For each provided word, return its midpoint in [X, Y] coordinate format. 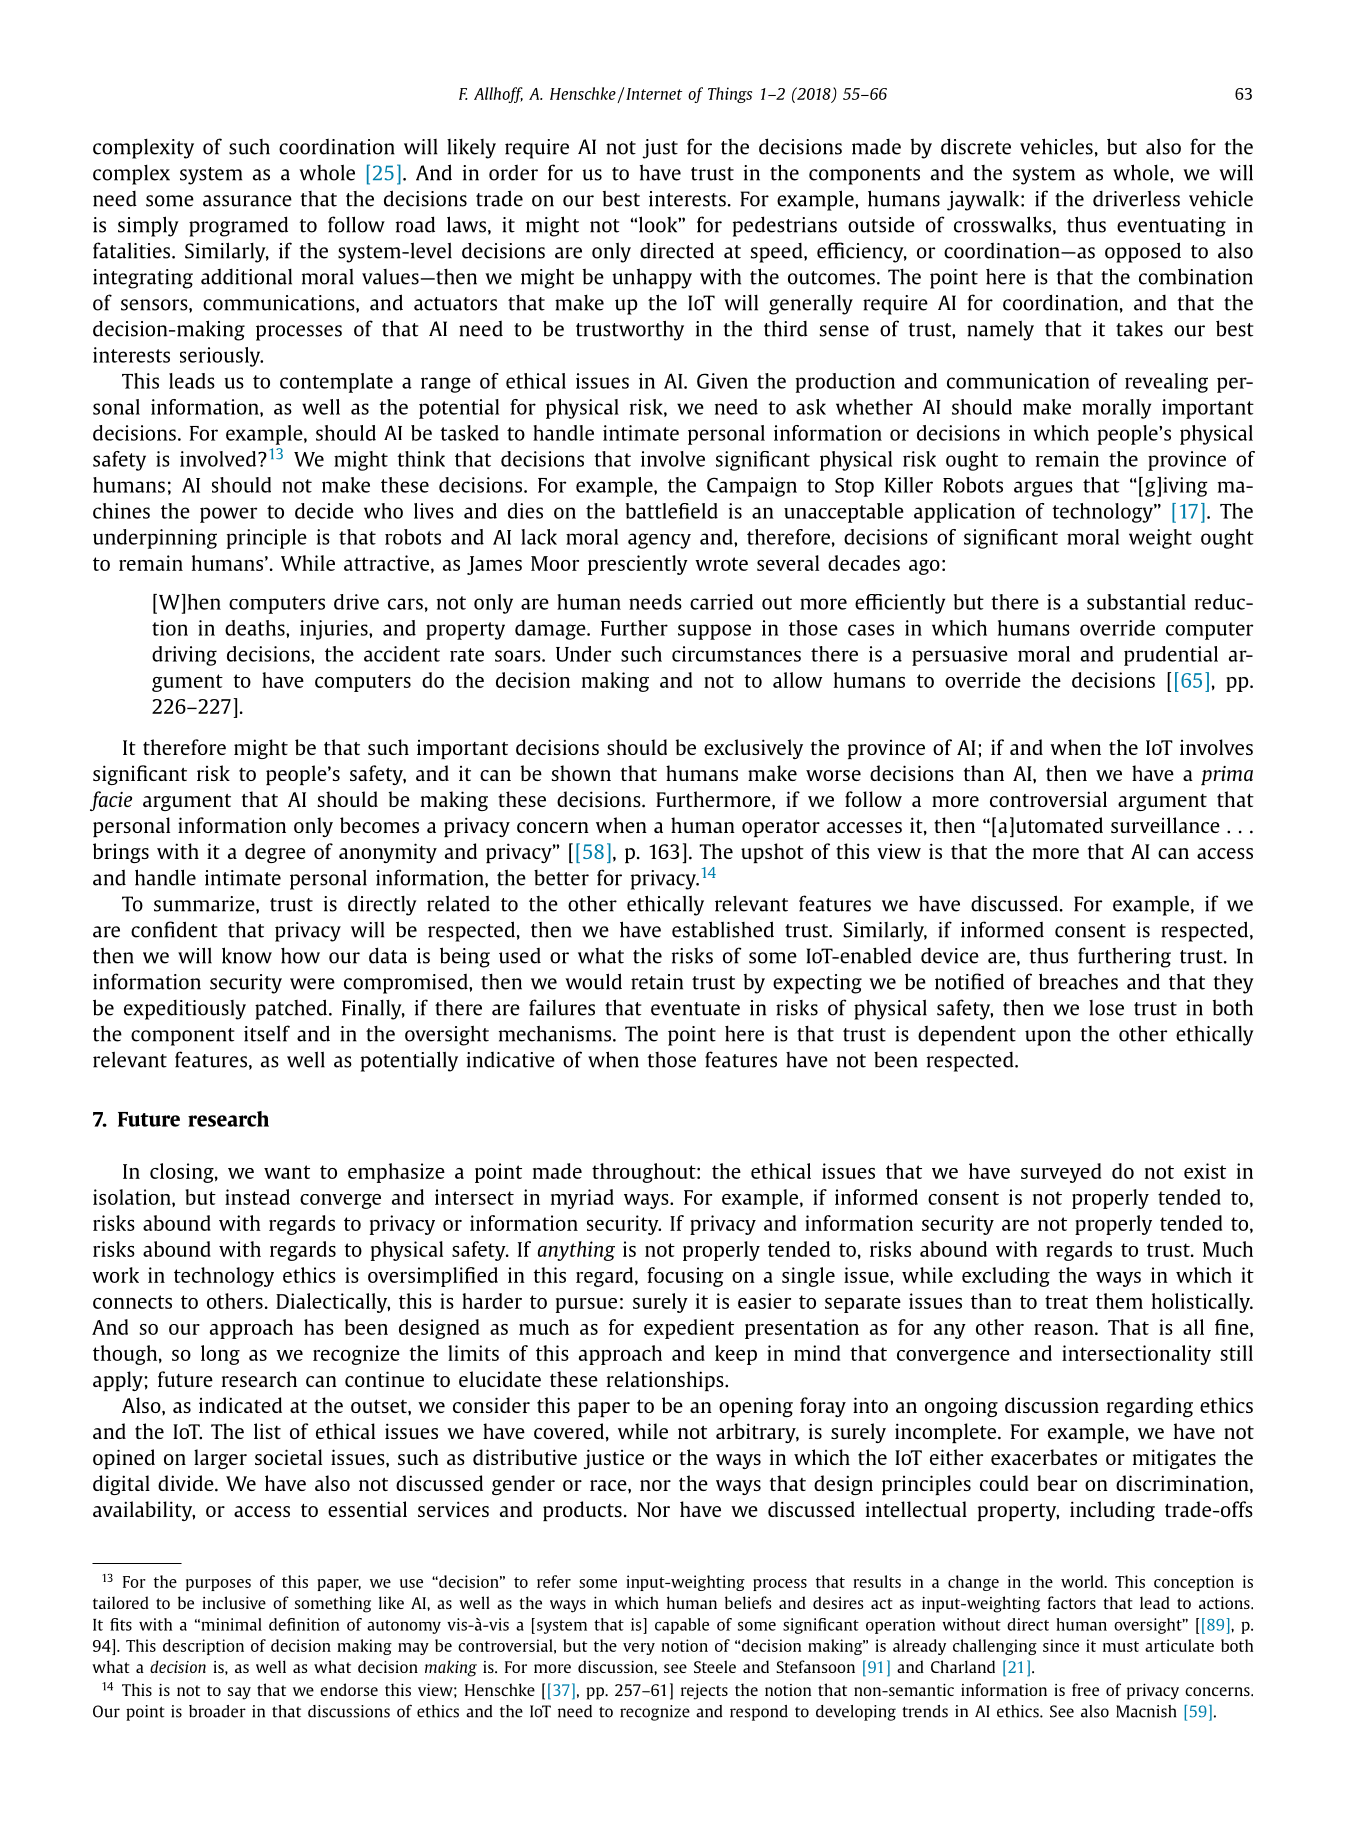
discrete [976, 146]
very [639, 1649]
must [1121, 1646]
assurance [247, 201]
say [239, 1693]
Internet [654, 94]
